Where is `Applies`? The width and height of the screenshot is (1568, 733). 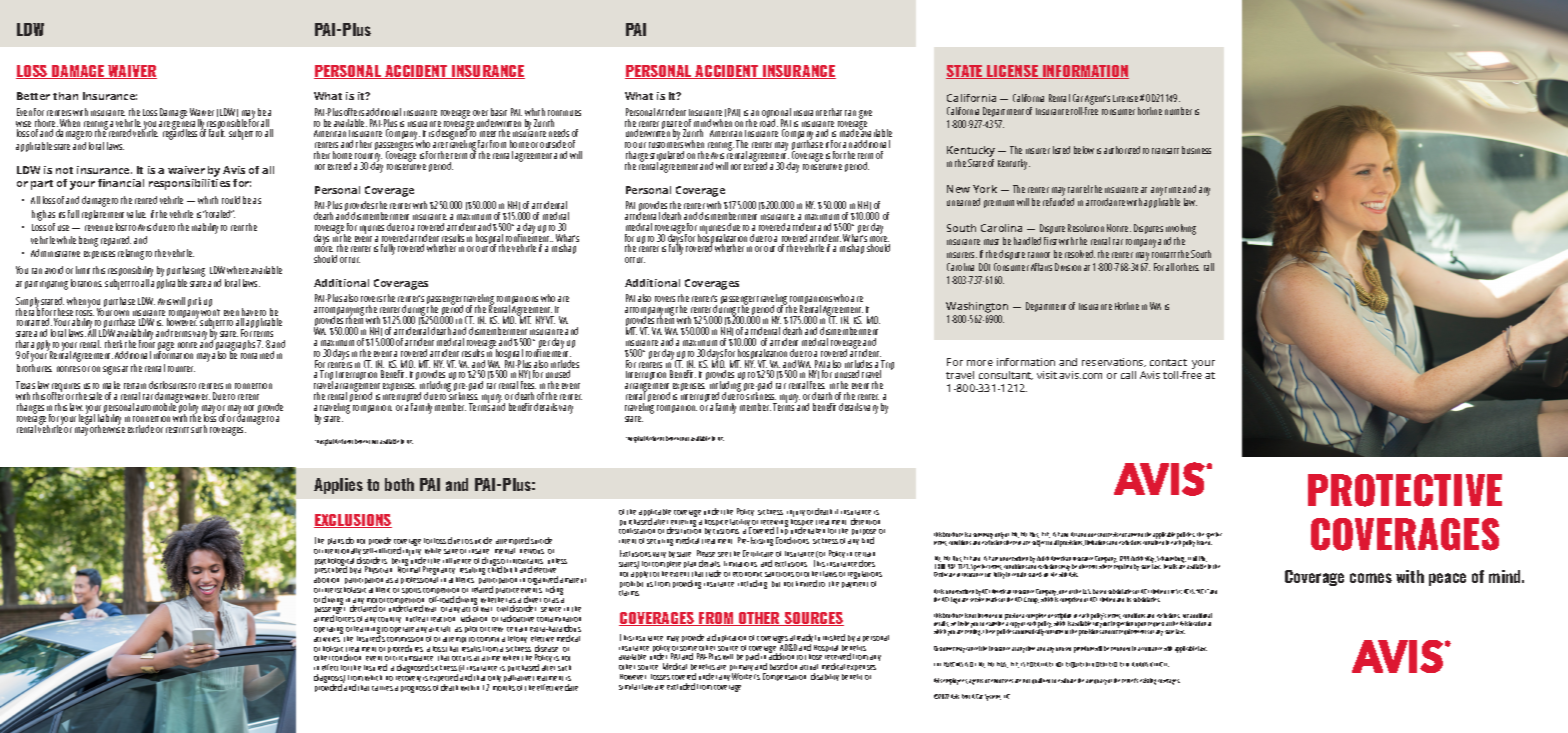 Applies is located at coordinates (338, 486).
